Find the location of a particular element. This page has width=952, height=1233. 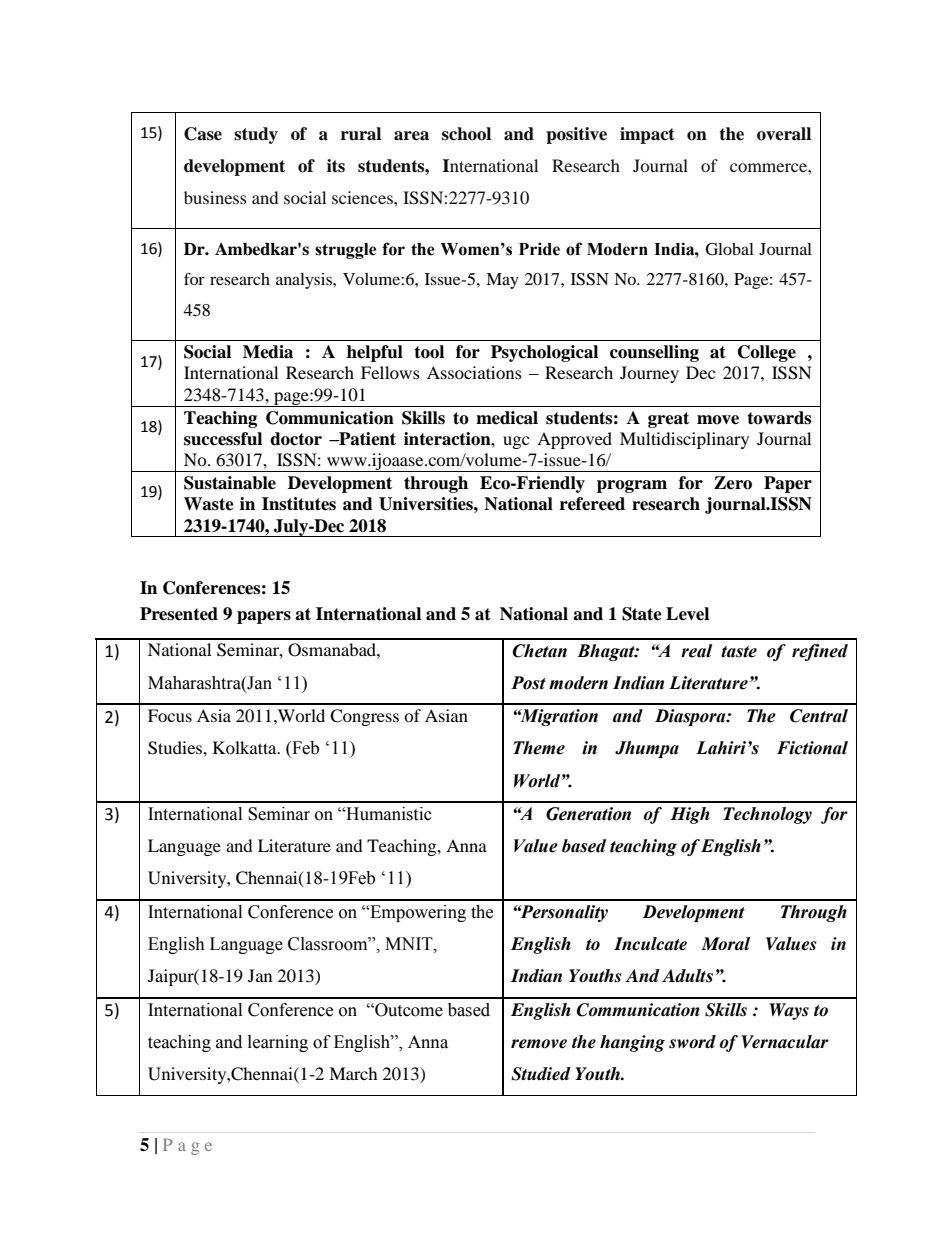

school is located at coordinates (466, 134).
